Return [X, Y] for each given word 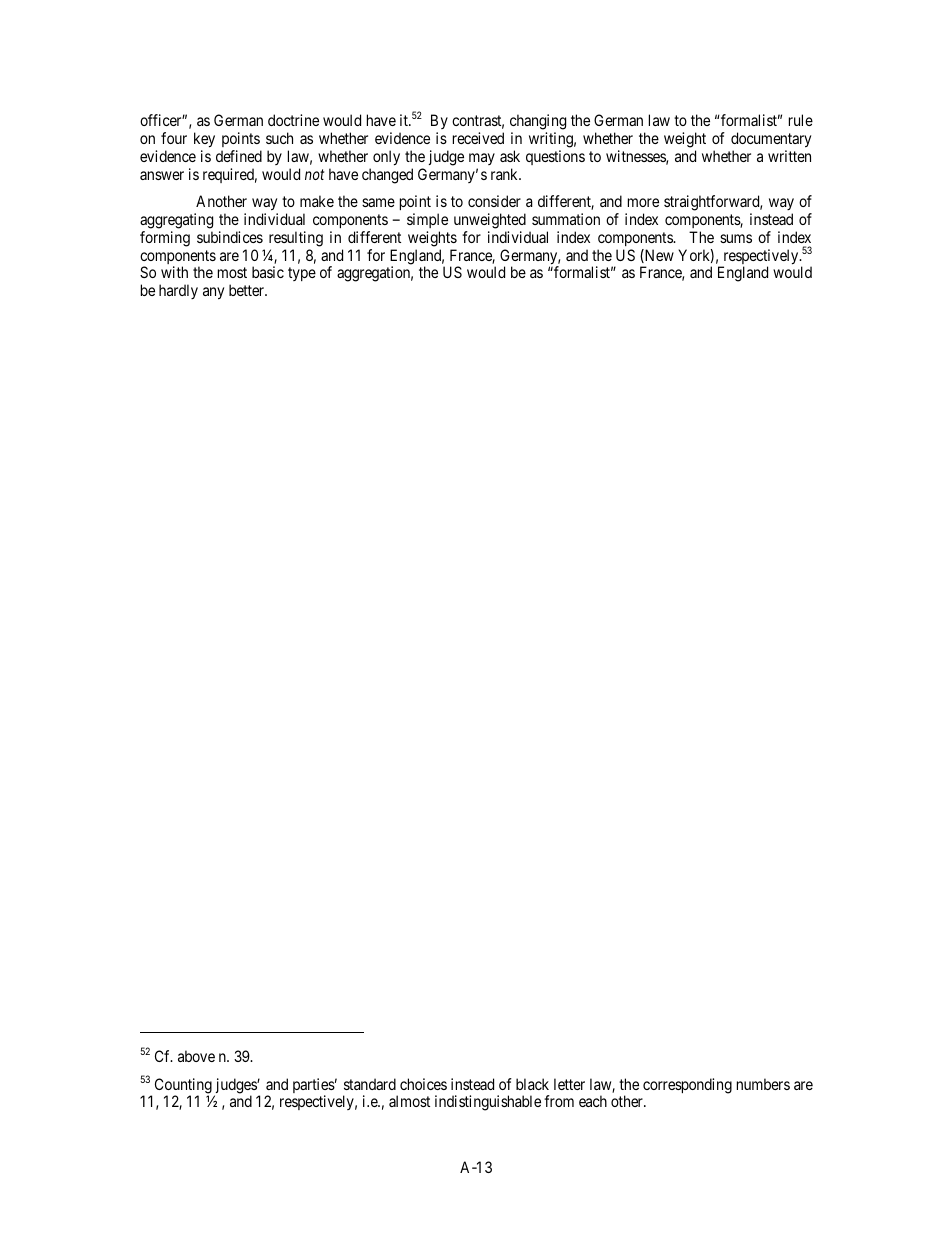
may [482, 159]
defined [239, 156]
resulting [296, 239]
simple [427, 220]
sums [736, 238]
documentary [771, 140]
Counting [183, 1087]
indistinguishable [488, 1103]
